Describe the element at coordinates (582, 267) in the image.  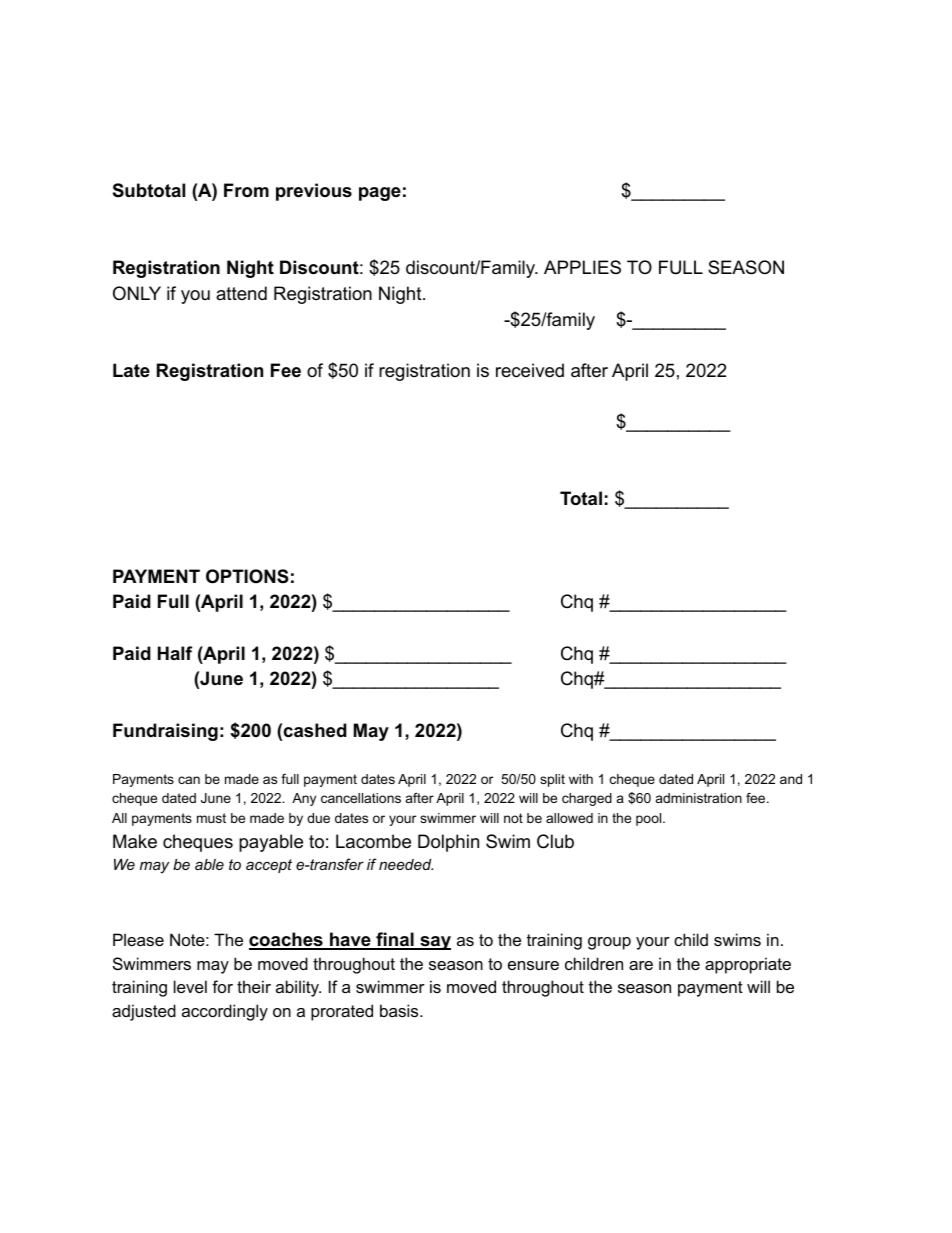
I see `APPLIES` at that location.
